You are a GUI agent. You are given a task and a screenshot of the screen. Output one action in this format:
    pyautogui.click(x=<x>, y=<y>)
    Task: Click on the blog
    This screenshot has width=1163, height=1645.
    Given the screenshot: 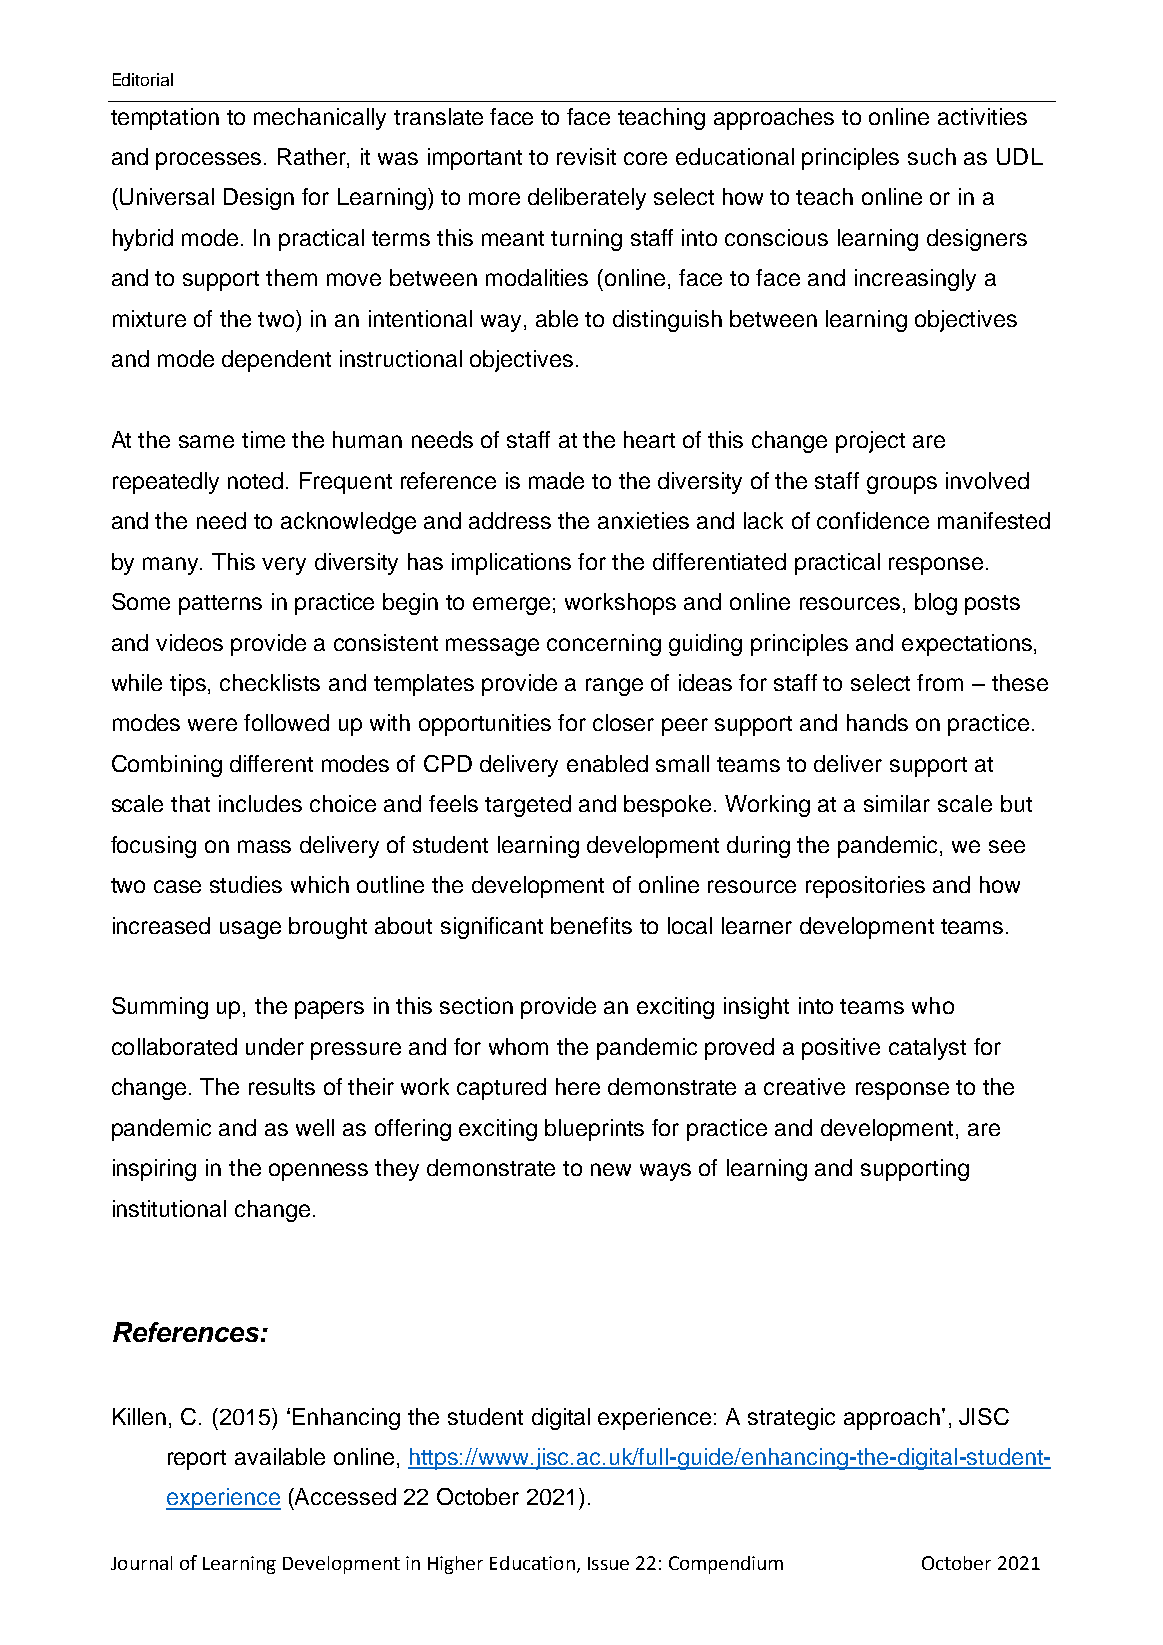 What is the action you would take?
    pyautogui.click(x=936, y=604)
